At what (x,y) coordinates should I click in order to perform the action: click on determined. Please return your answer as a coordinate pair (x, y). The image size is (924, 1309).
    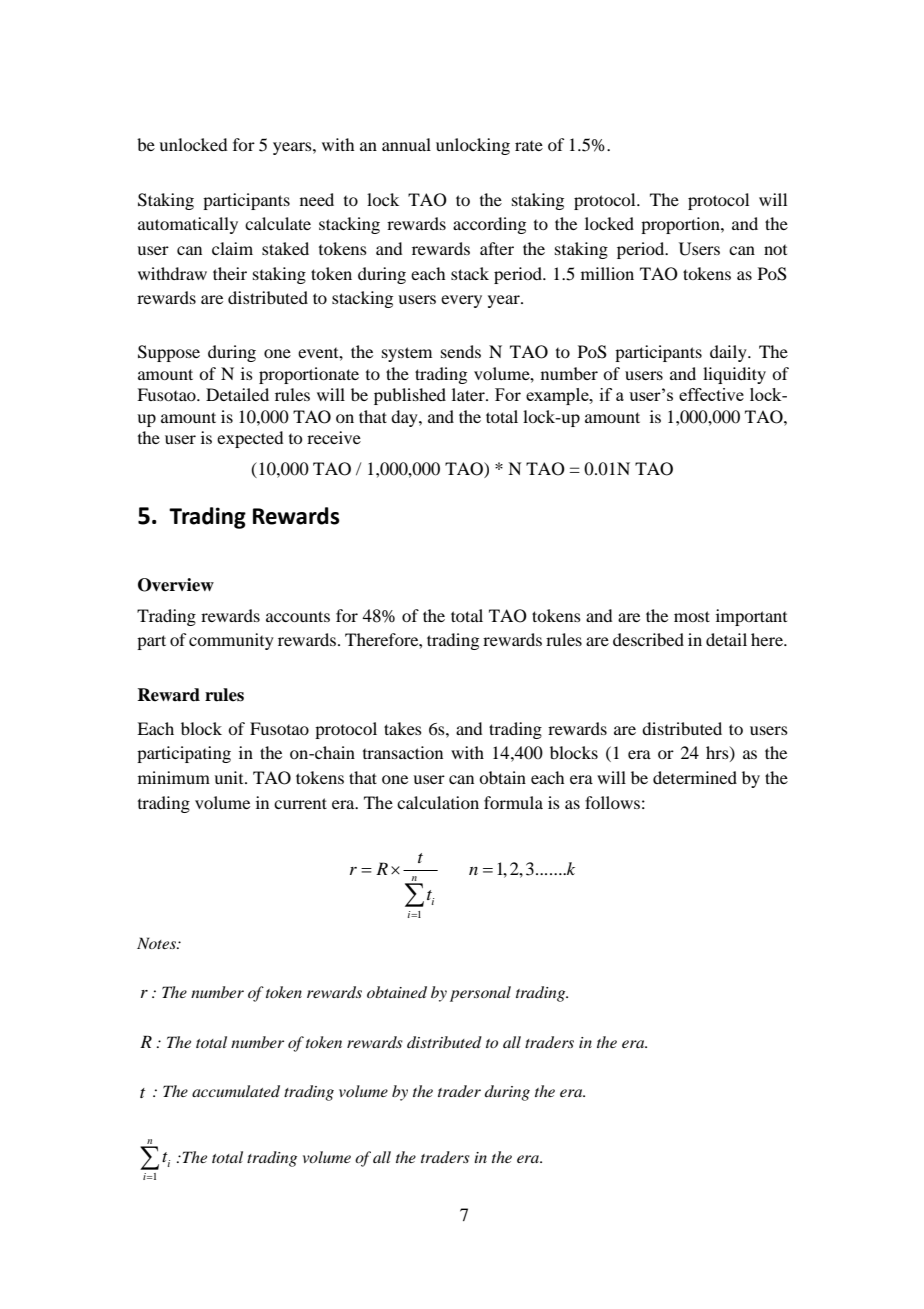
    Looking at the image, I should click on (695, 777).
